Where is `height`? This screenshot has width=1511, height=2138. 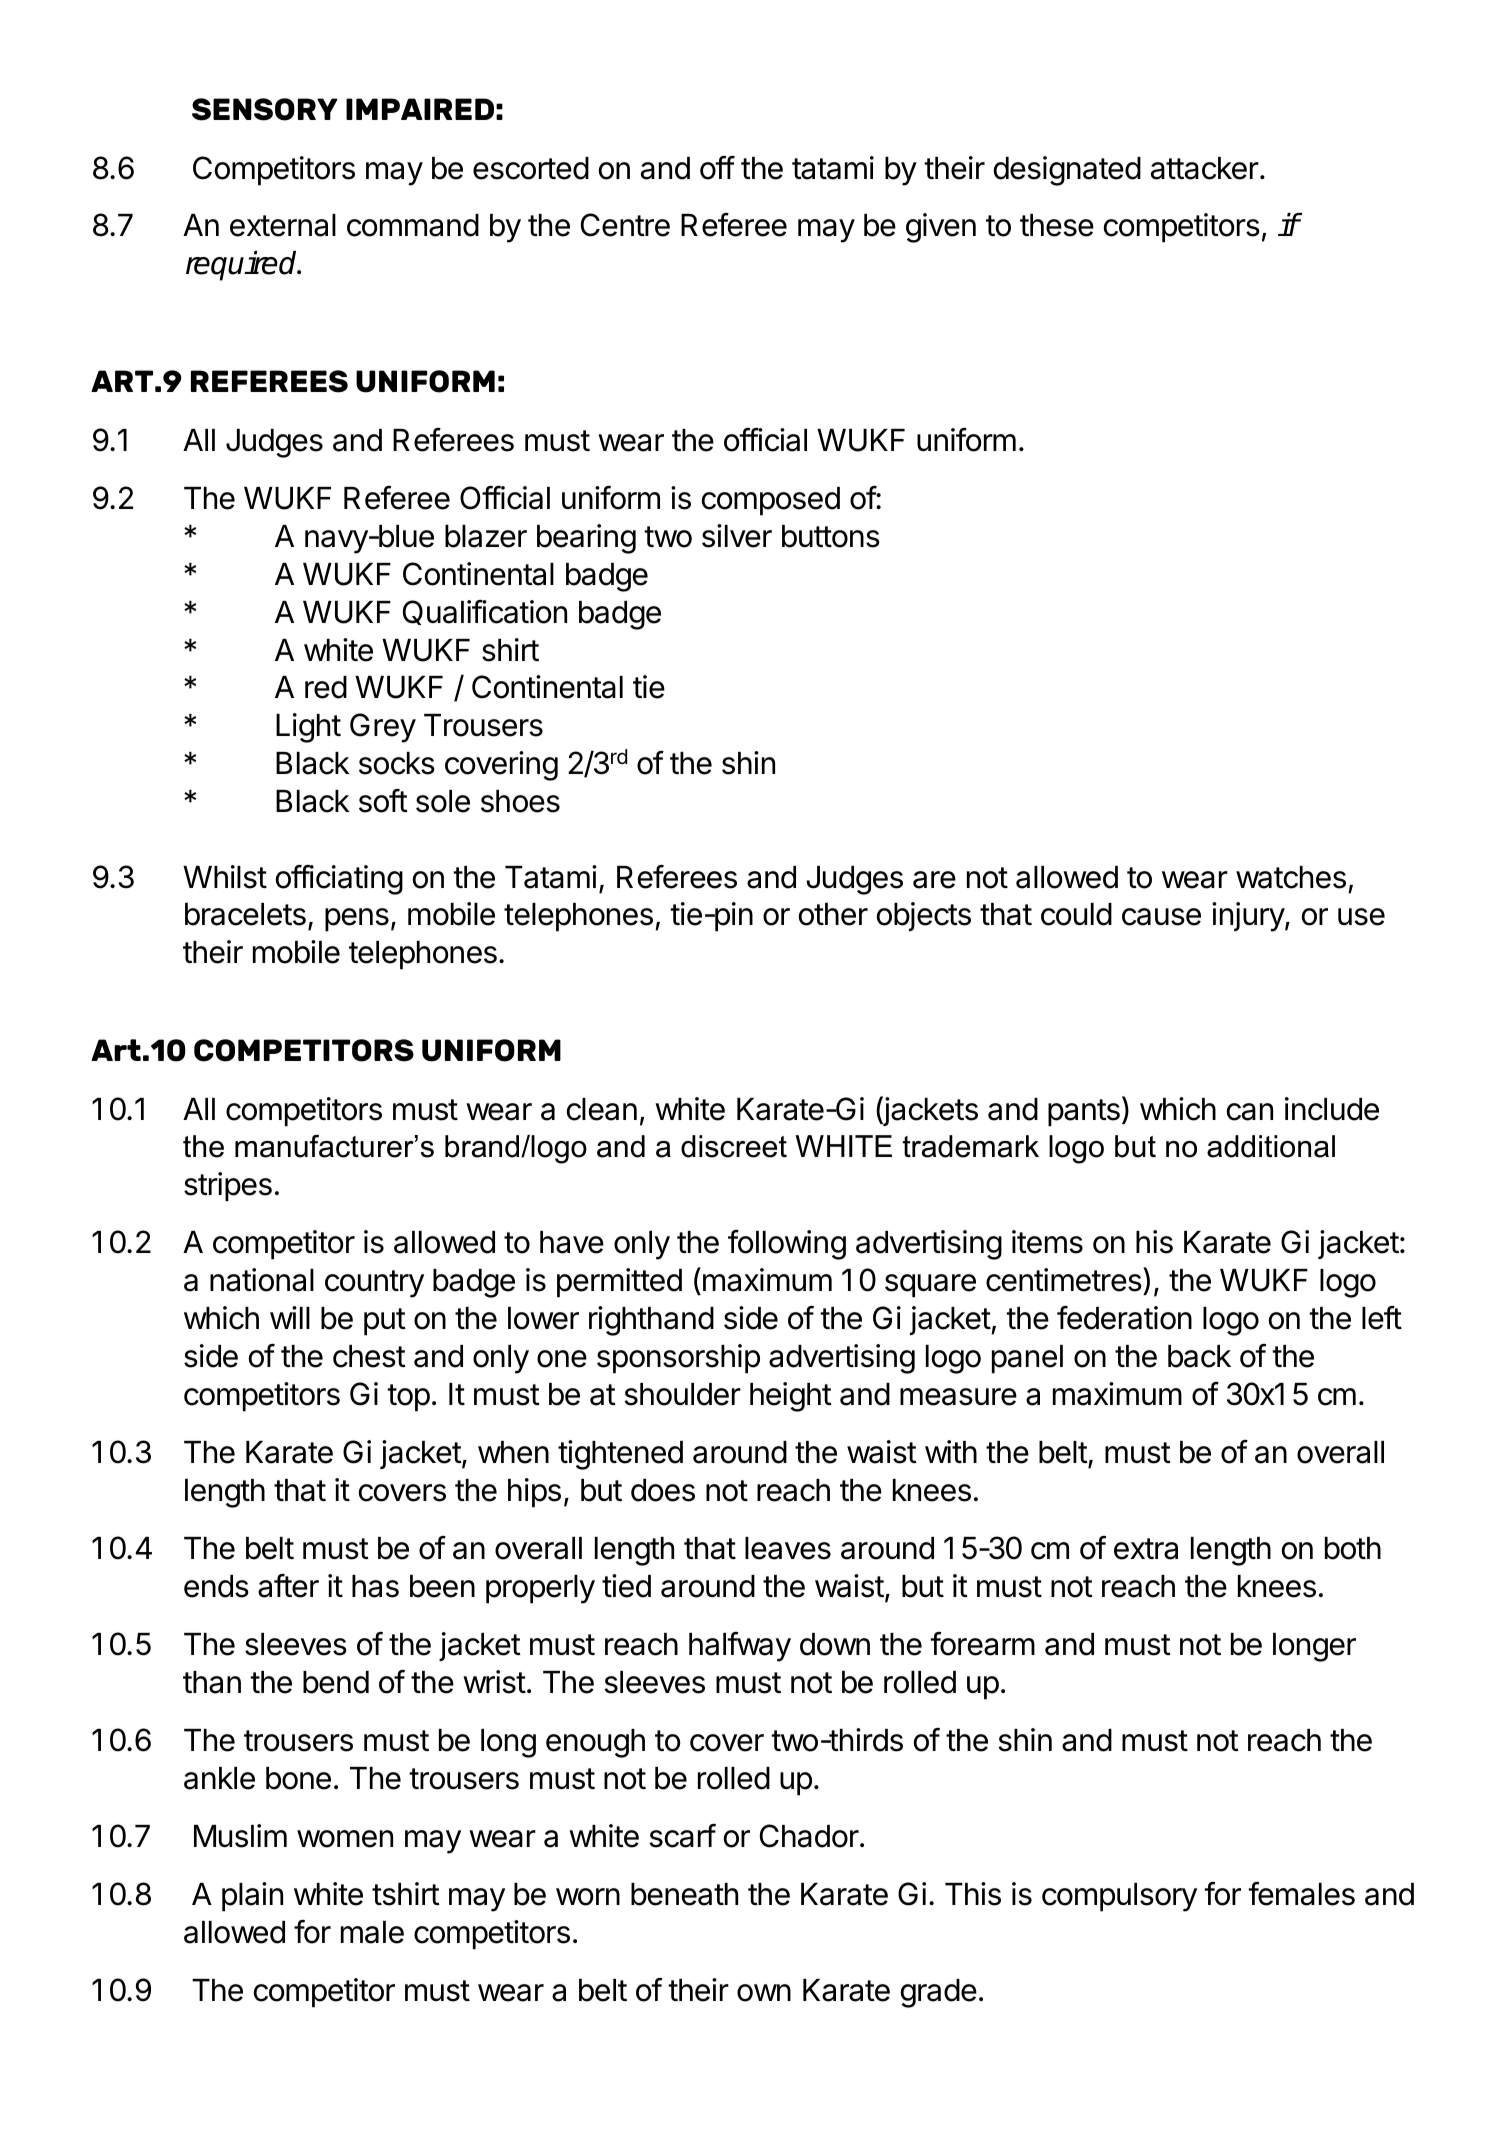 height is located at coordinates (791, 1397).
